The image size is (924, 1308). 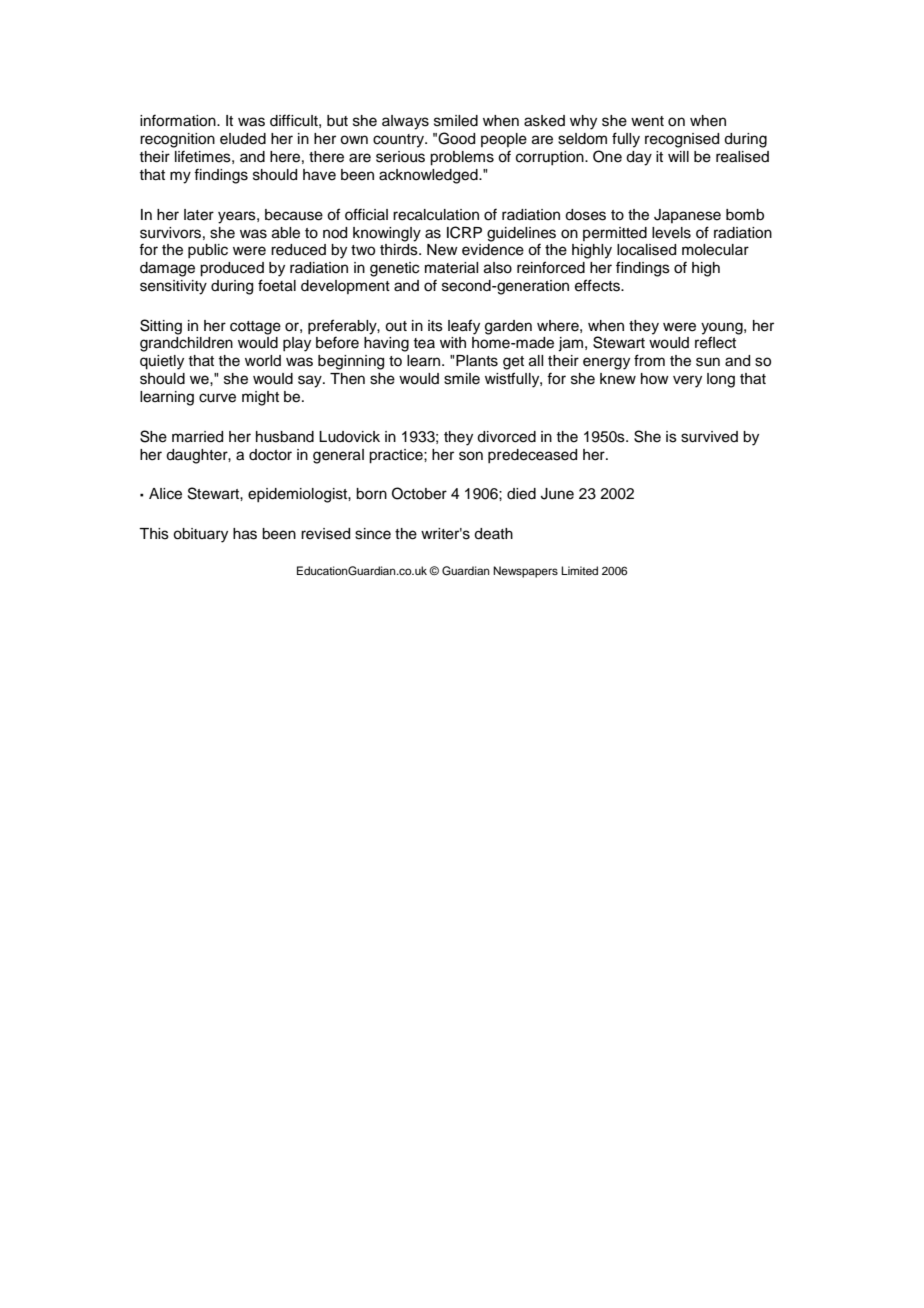 I want to click on grandchildren, so click(x=186, y=344).
